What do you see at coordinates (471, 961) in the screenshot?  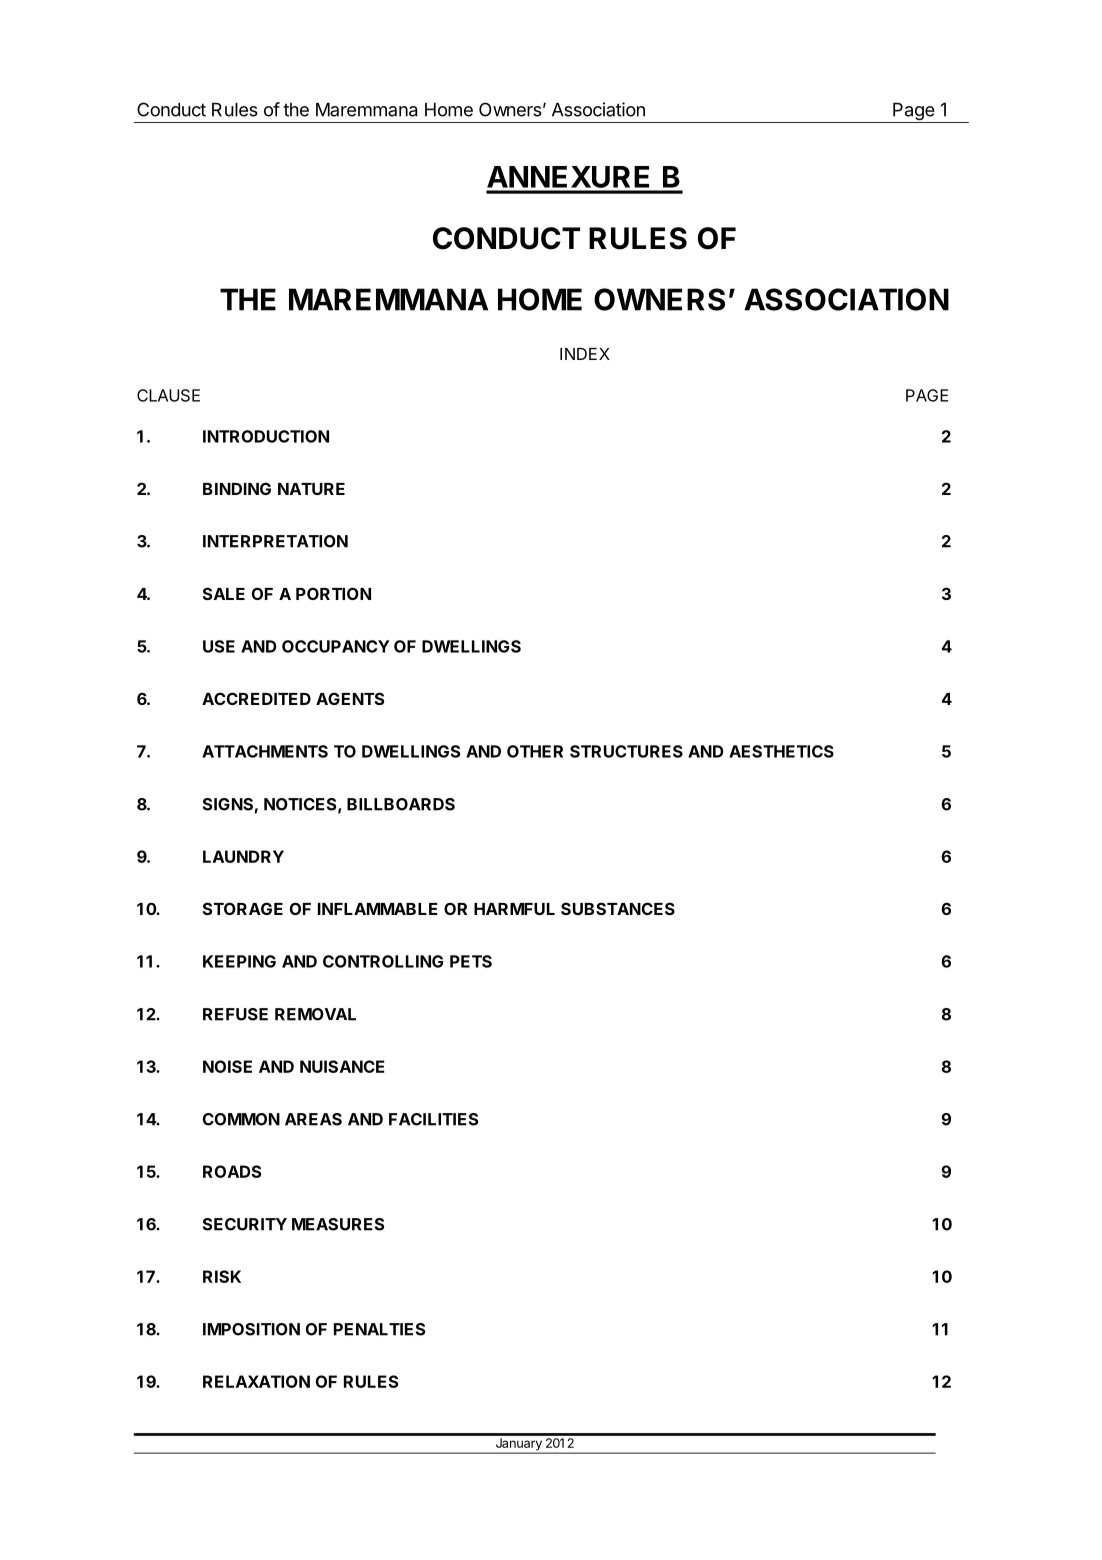 I see `PETS` at bounding box center [471, 961].
